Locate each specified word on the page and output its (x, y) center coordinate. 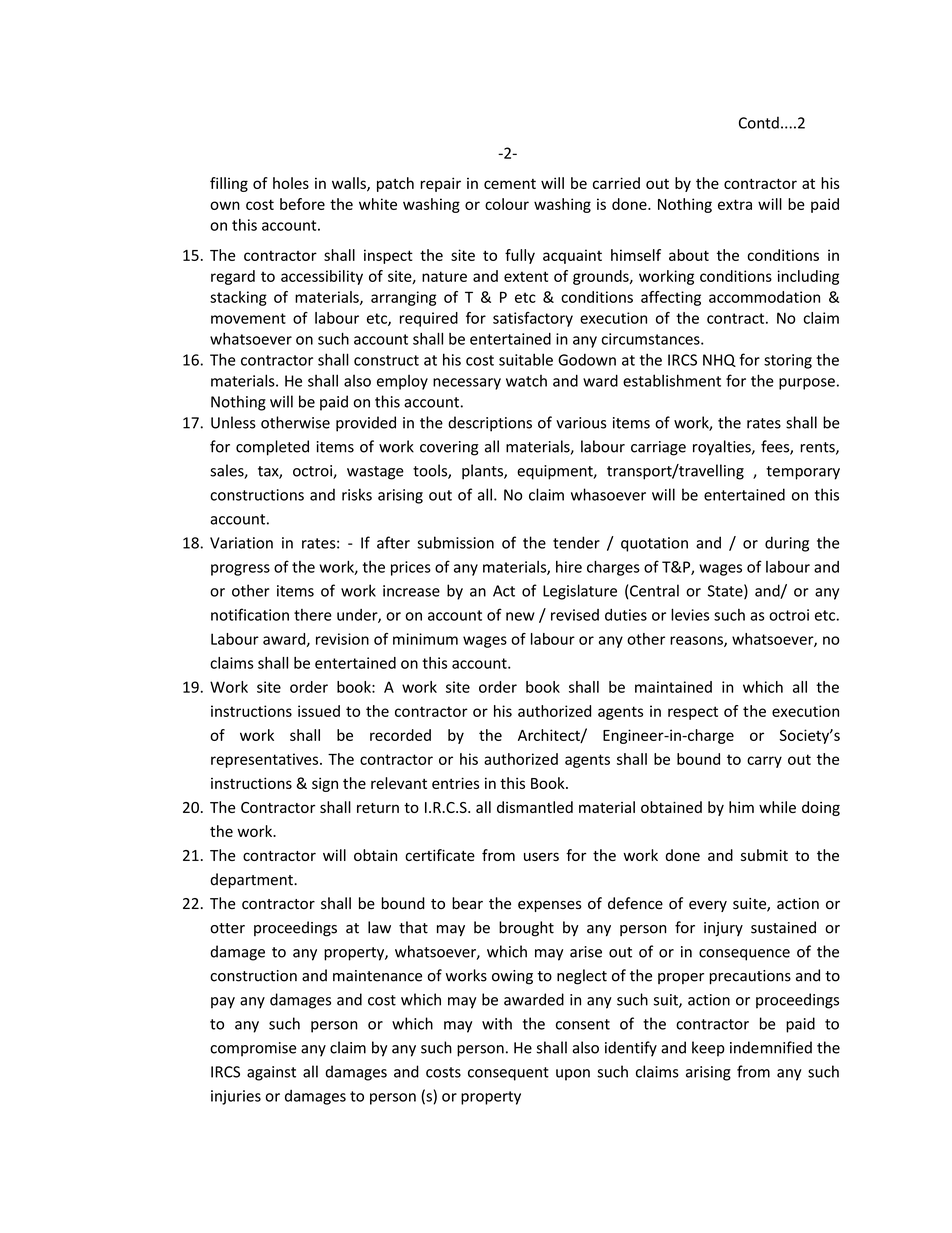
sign (325, 784)
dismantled (535, 807)
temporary (803, 473)
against (271, 1073)
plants (483, 472)
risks (357, 494)
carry (764, 762)
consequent (508, 1074)
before (302, 204)
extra (735, 204)
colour (507, 204)
